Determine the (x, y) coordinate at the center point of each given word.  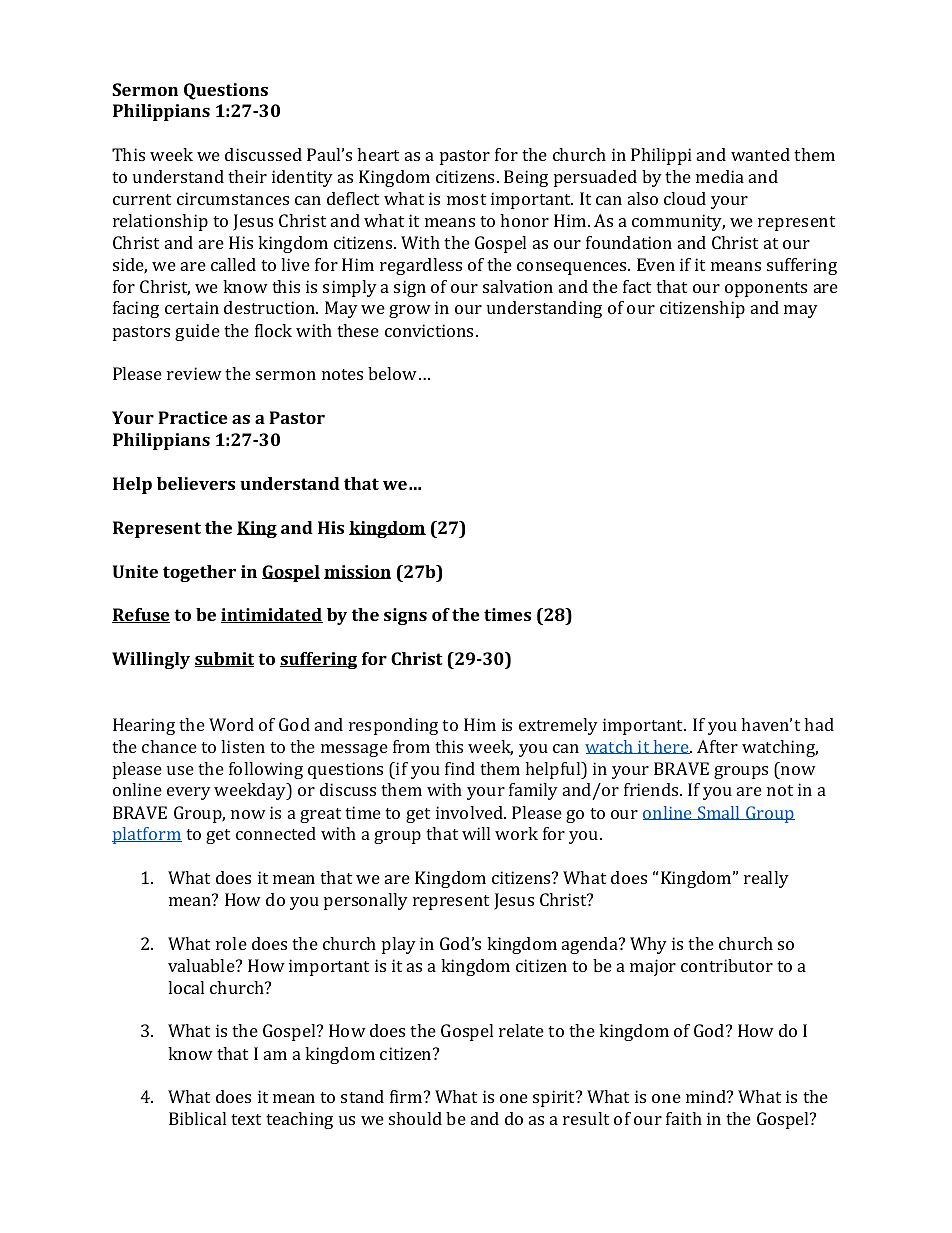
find (460, 768)
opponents (766, 289)
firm (407, 1096)
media (720, 176)
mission (357, 572)
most (466, 199)
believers (196, 483)
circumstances (233, 198)
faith (684, 1118)
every (189, 793)
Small (719, 813)
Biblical (197, 1118)
